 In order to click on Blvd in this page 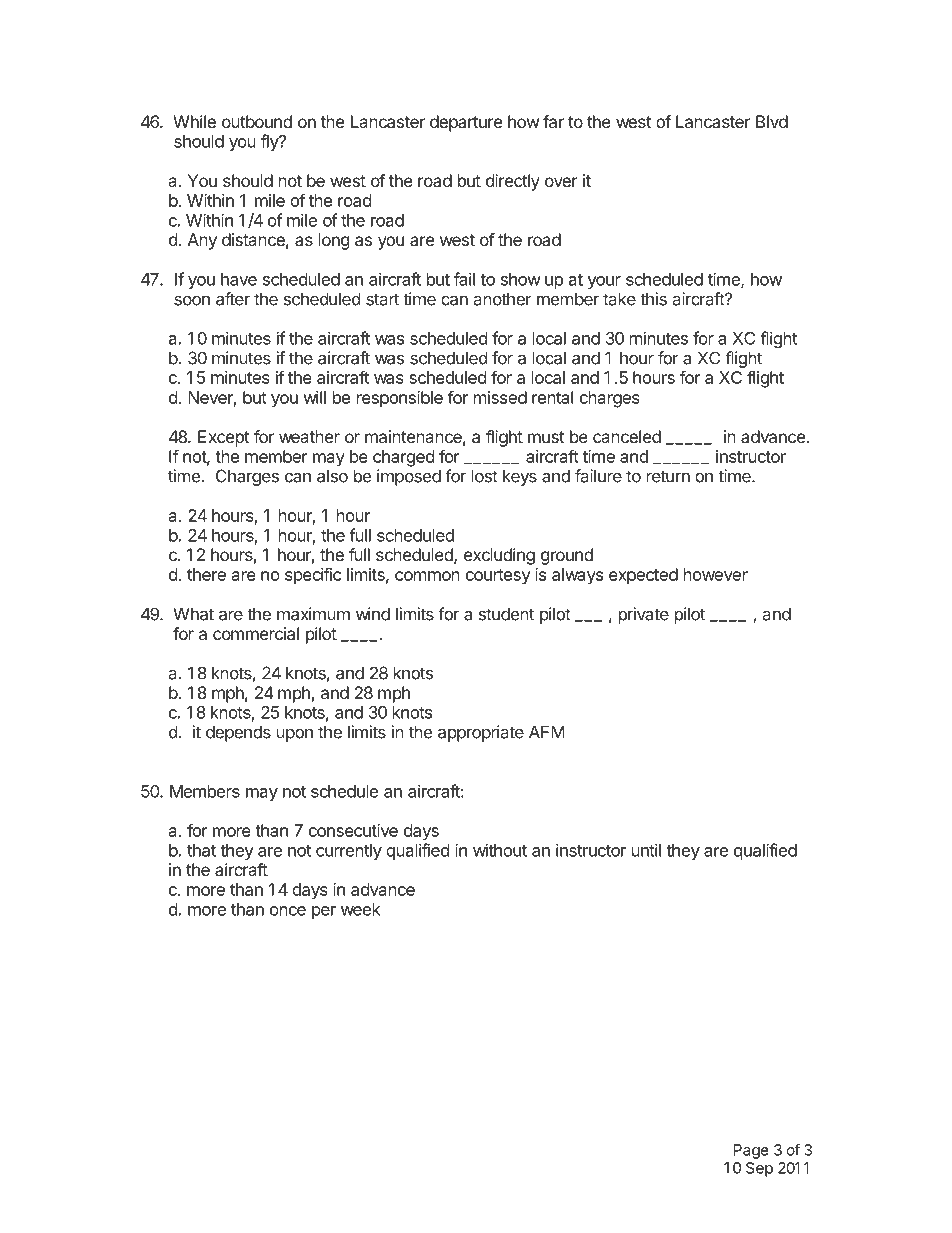, I will do `click(772, 121)`.
